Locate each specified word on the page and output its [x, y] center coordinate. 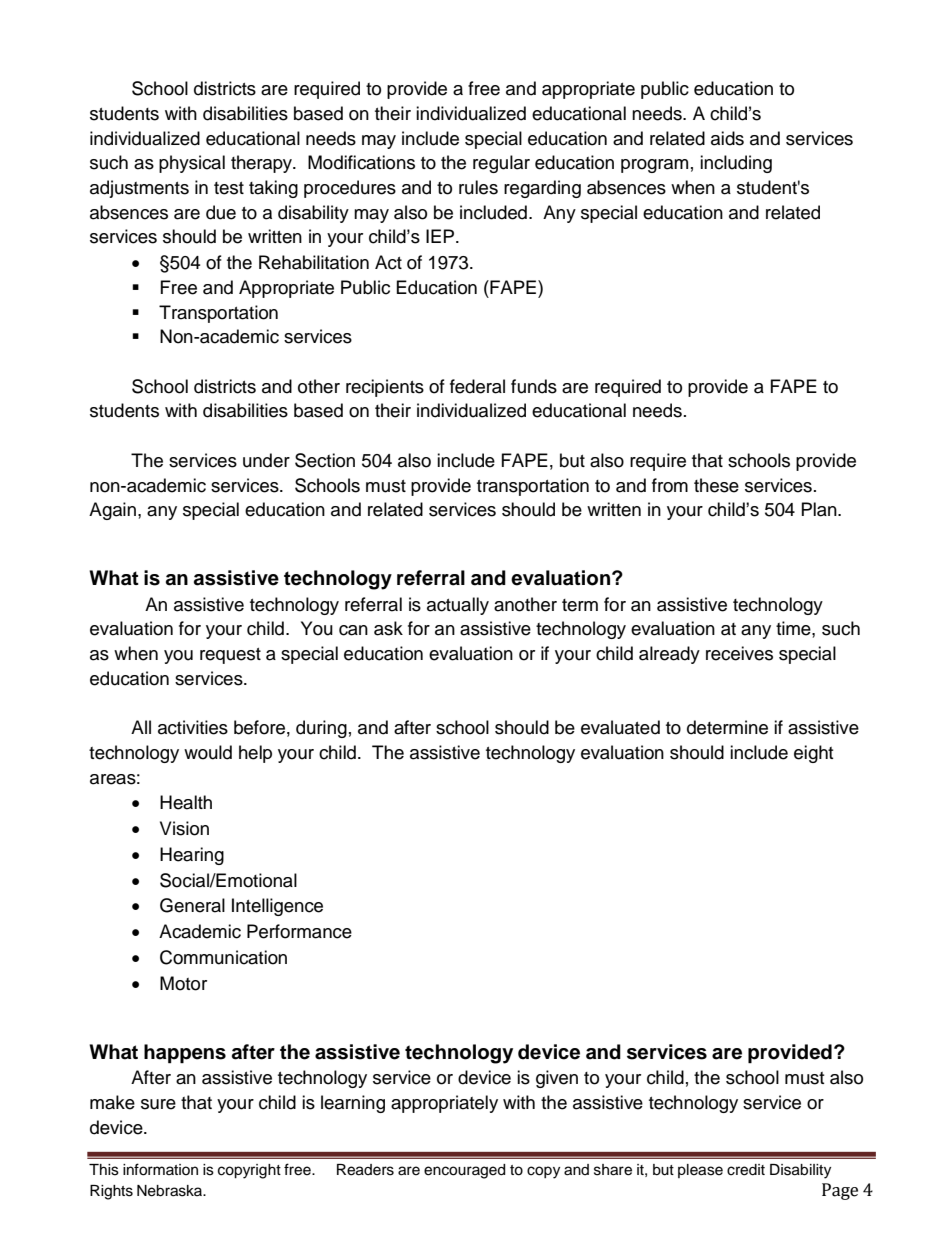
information [160, 1169]
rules [478, 187]
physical [192, 164]
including [736, 164]
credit [746, 1170]
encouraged [464, 1171]
